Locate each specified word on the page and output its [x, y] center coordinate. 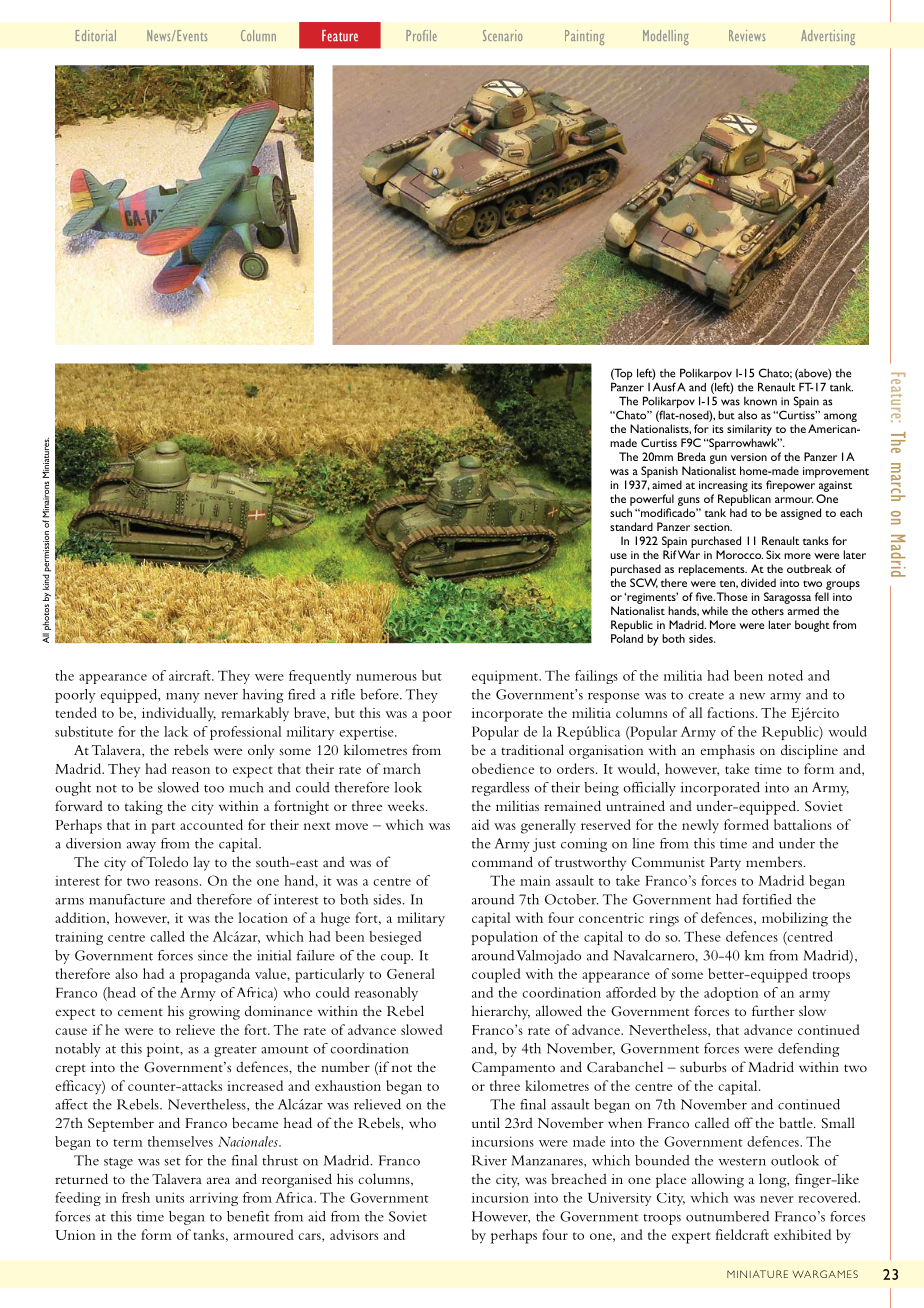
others [767, 610]
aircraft [191, 675]
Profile [421, 35]
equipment [506, 677]
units [169, 1197]
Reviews [747, 35]
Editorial [96, 35]
